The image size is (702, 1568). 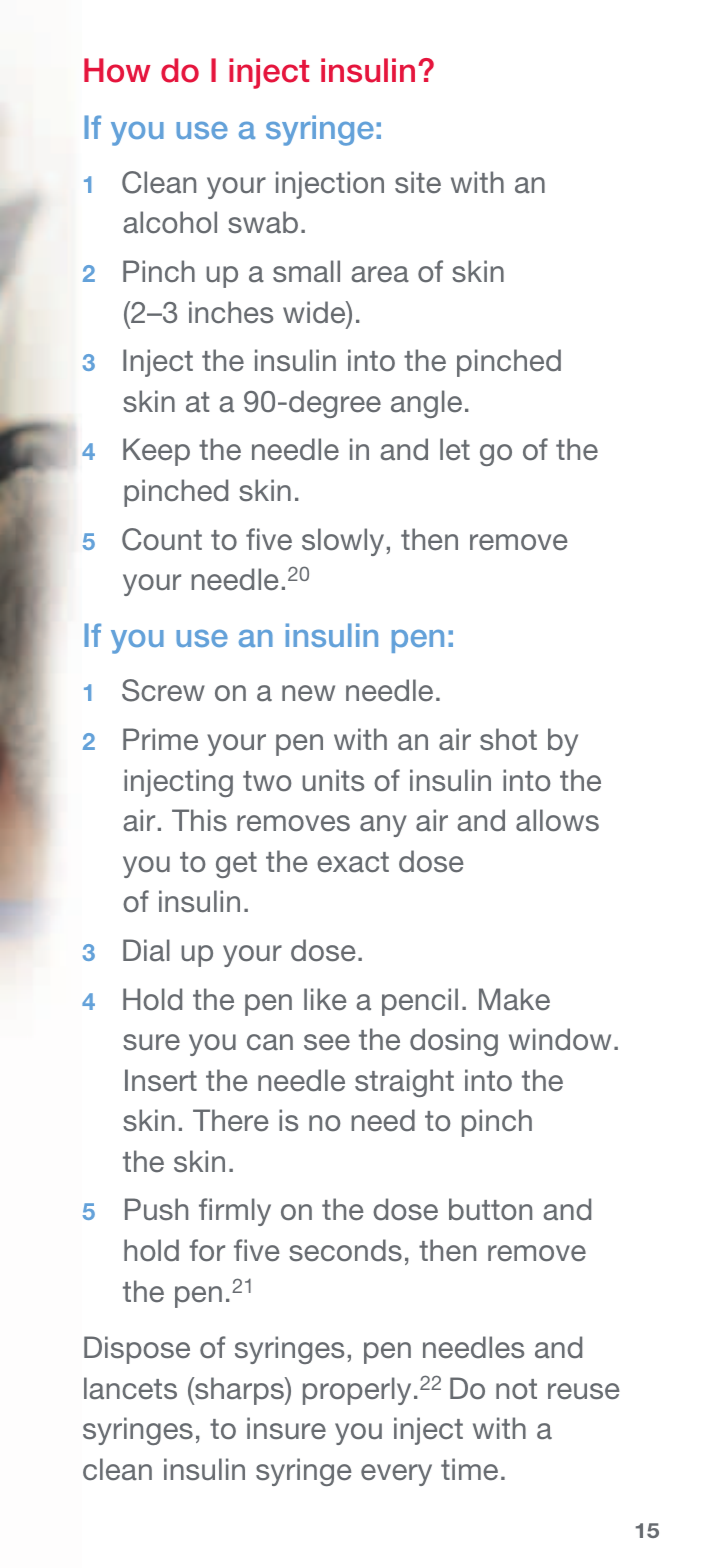 I want to click on Count, so click(x=162, y=539).
